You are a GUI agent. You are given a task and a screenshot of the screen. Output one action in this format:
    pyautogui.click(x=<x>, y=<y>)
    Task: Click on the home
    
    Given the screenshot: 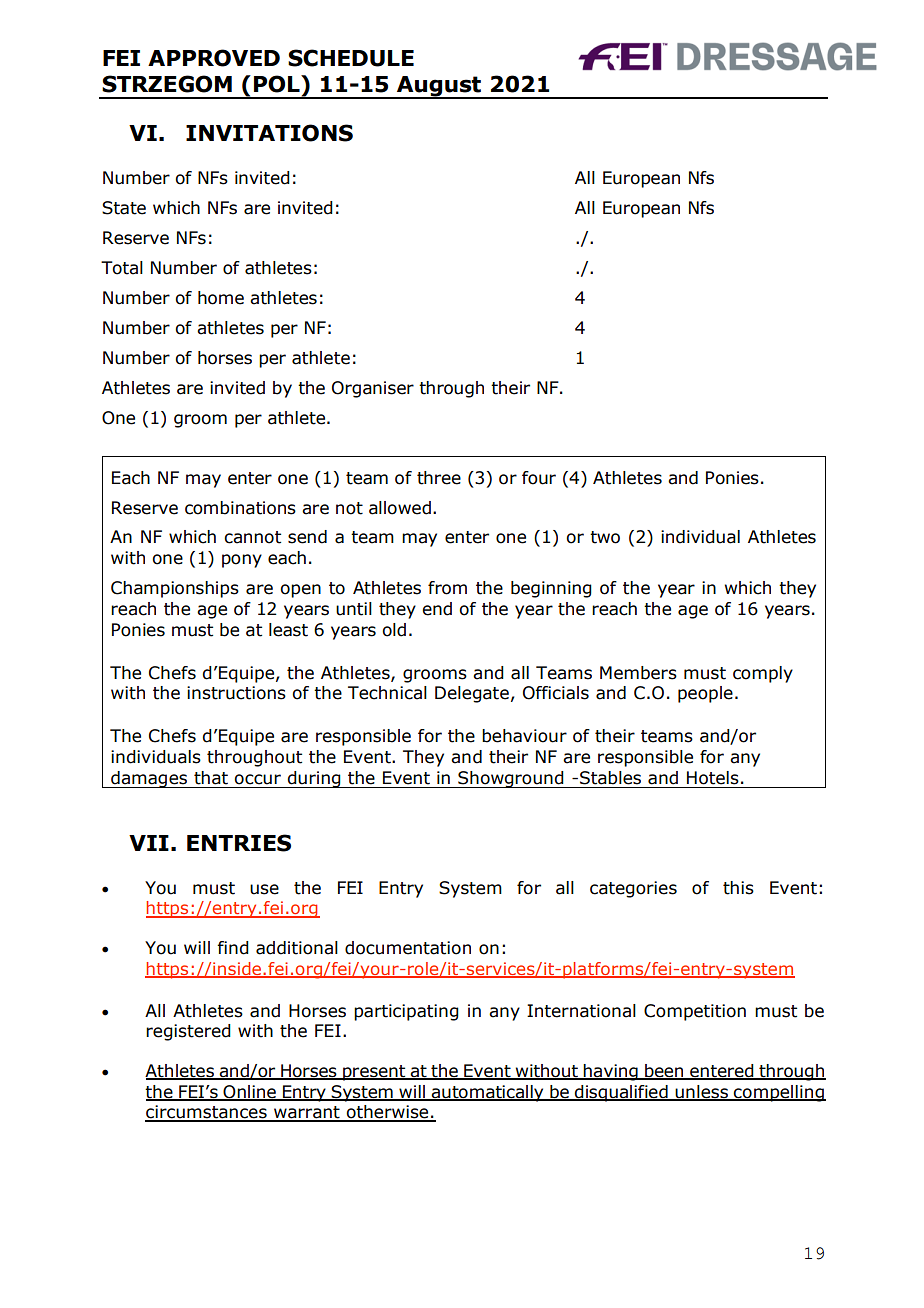 What is the action you would take?
    pyautogui.click(x=221, y=298)
